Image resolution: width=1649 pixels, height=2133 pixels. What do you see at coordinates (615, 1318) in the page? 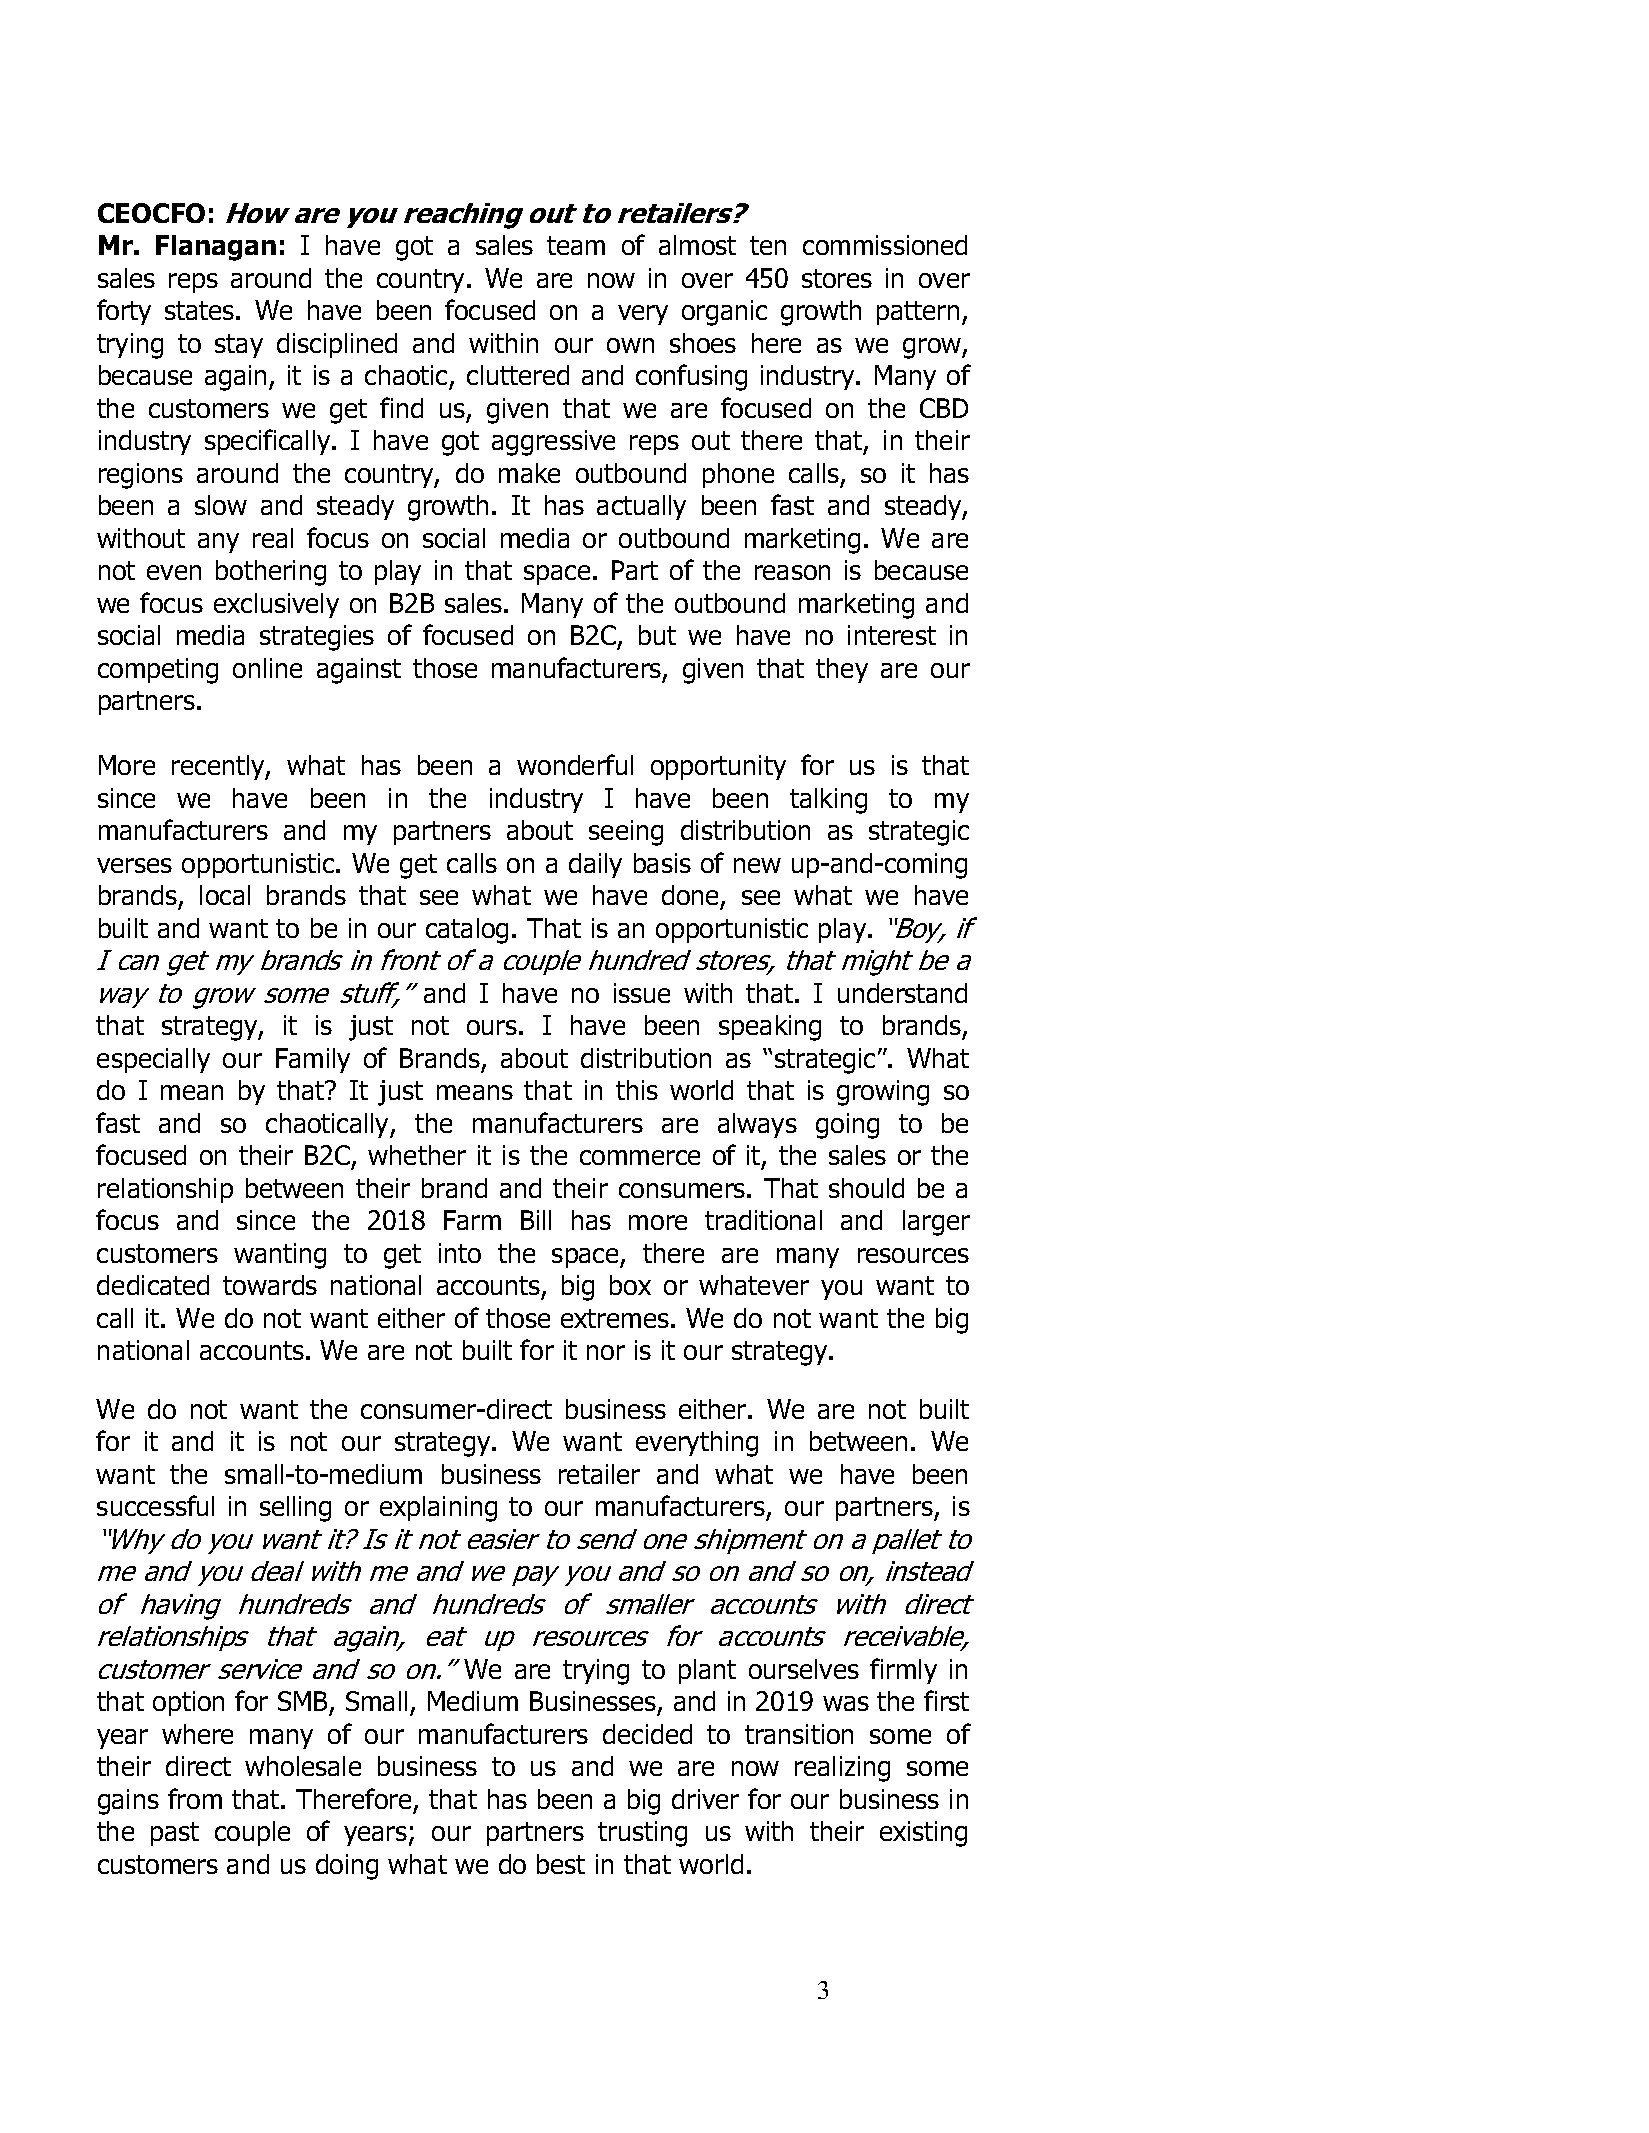
I see `extremes` at bounding box center [615, 1318].
